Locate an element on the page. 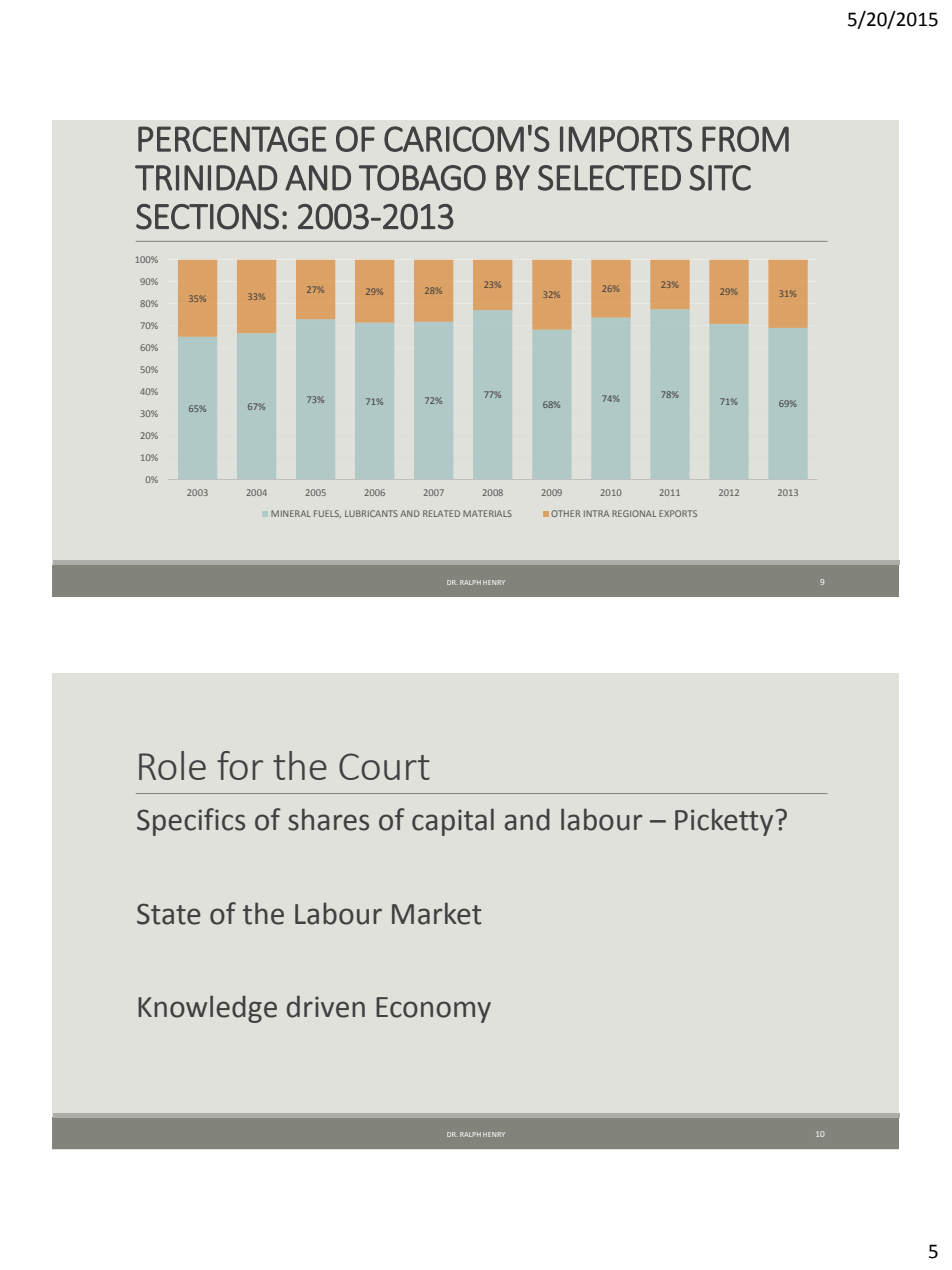  MINERAL is located at coordinates (291, 513).
